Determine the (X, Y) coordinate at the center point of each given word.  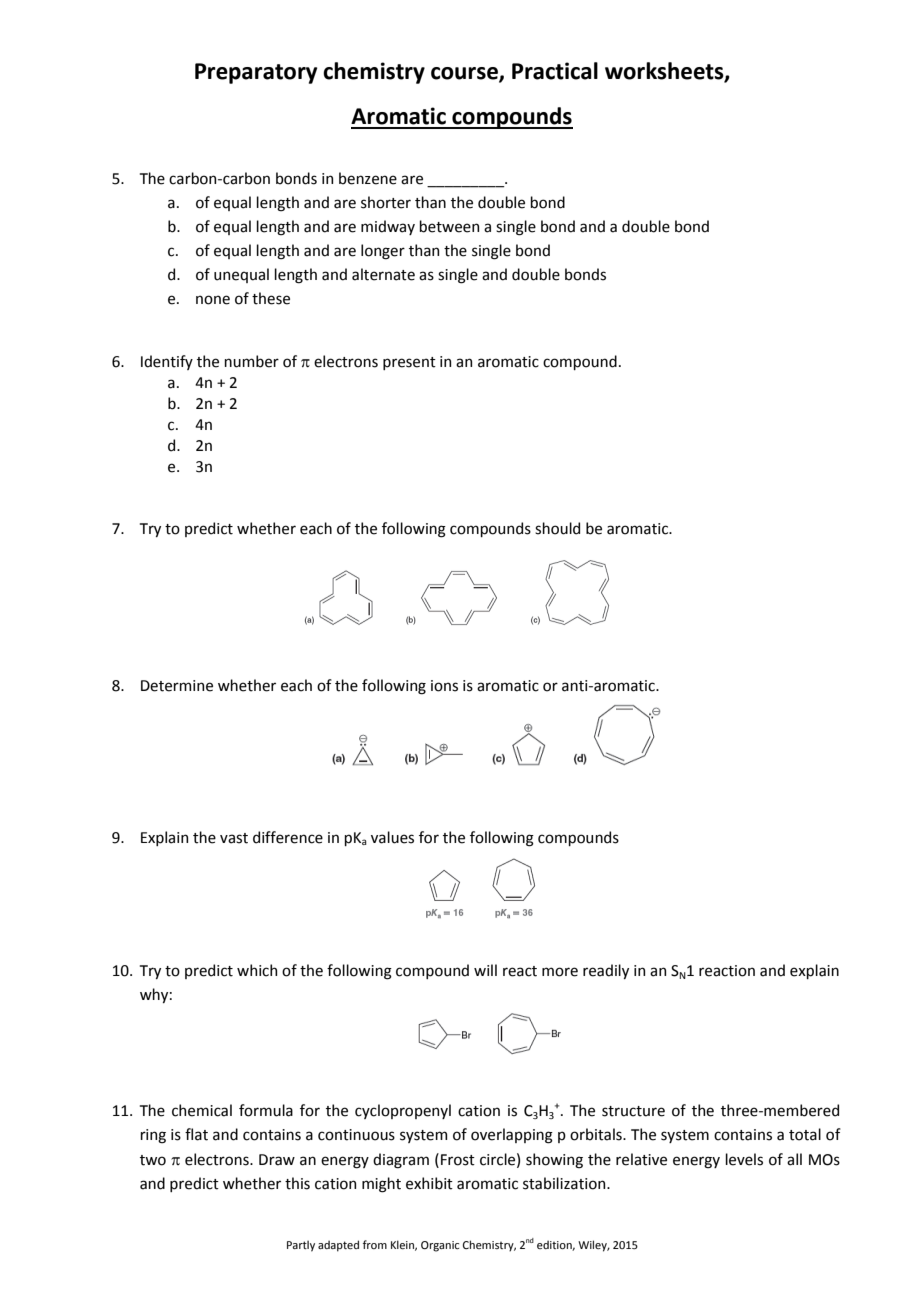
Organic (440, 1246)
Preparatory (256, 73)
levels (744, 1159)
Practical (555, 71)
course (465, 74)
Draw (277, 1160)
